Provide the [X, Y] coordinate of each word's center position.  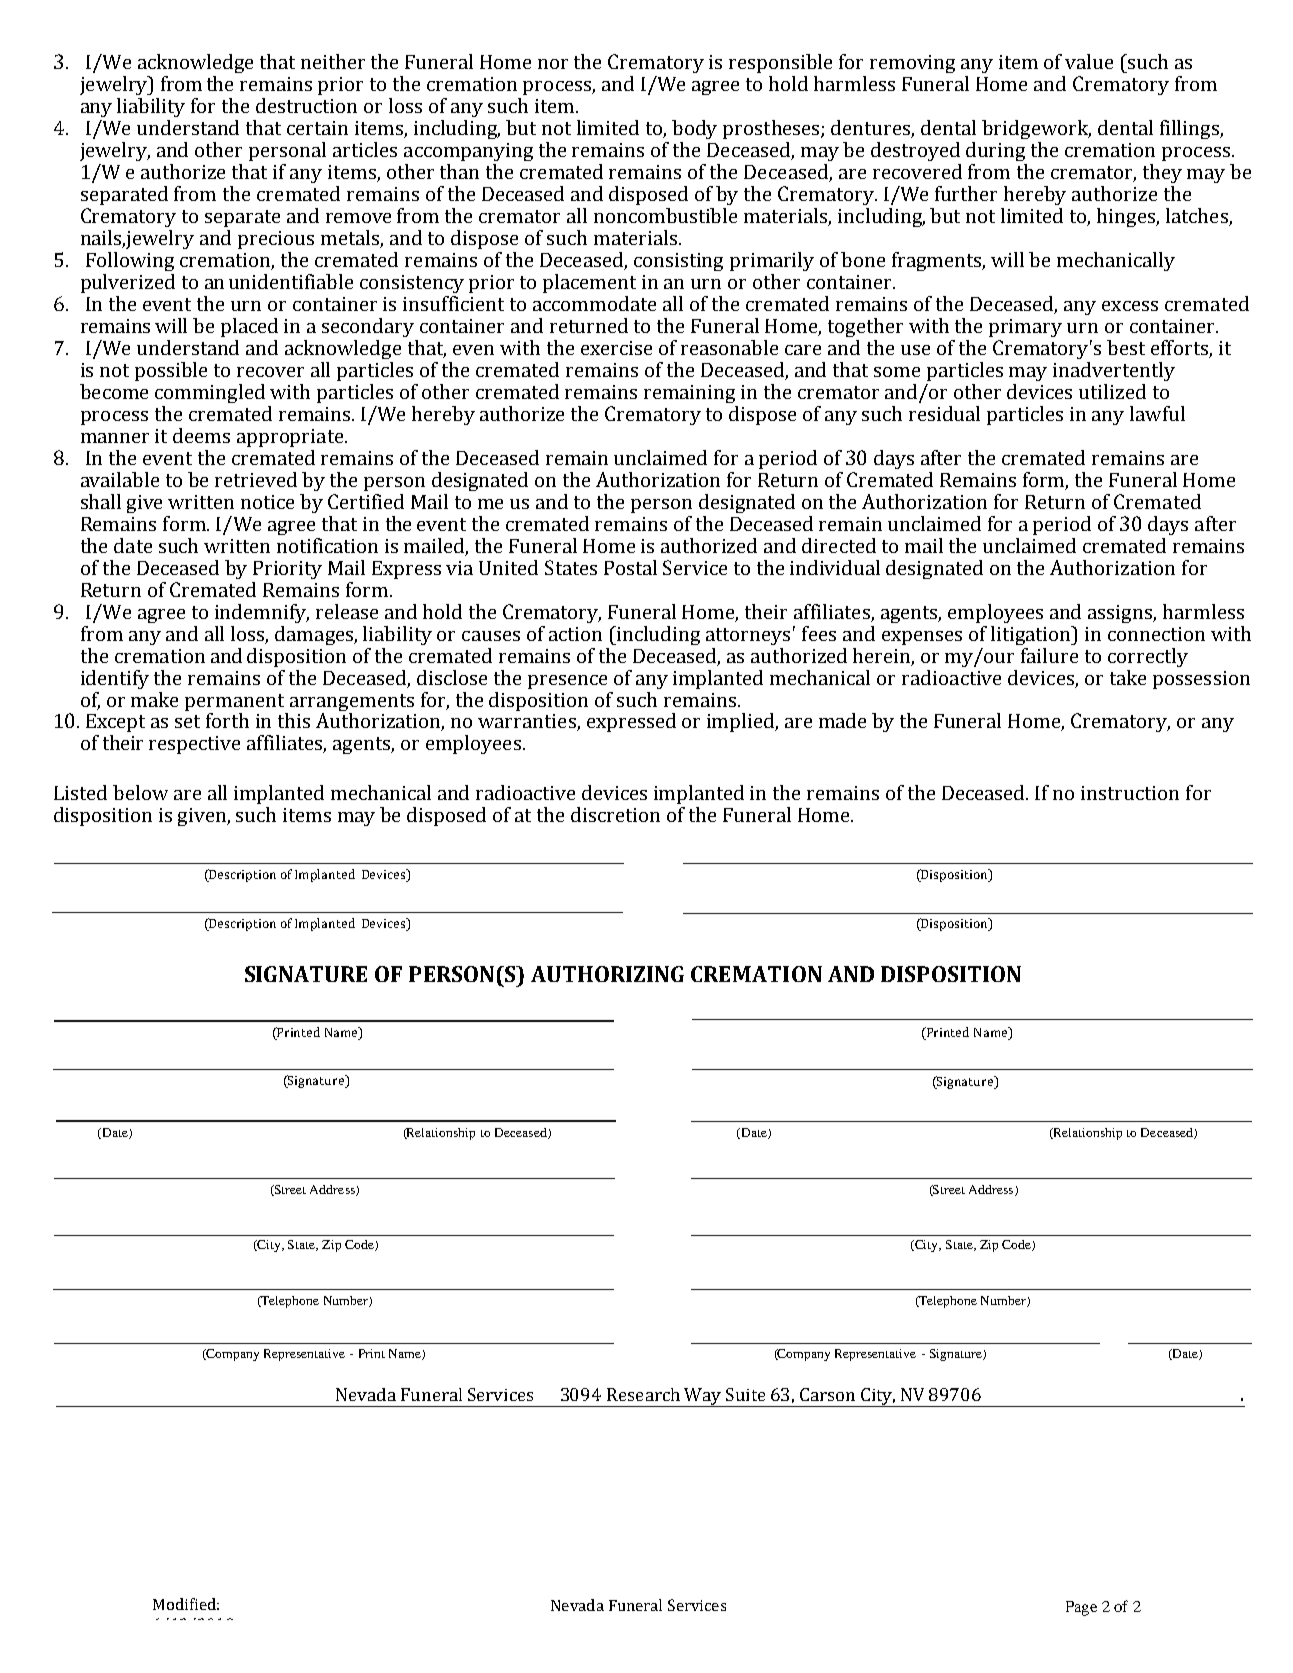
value [1089, 61]
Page [1081, 1608]
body [694, 129]
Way [703, 1397]
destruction [306, 105]
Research [643, 1394]
